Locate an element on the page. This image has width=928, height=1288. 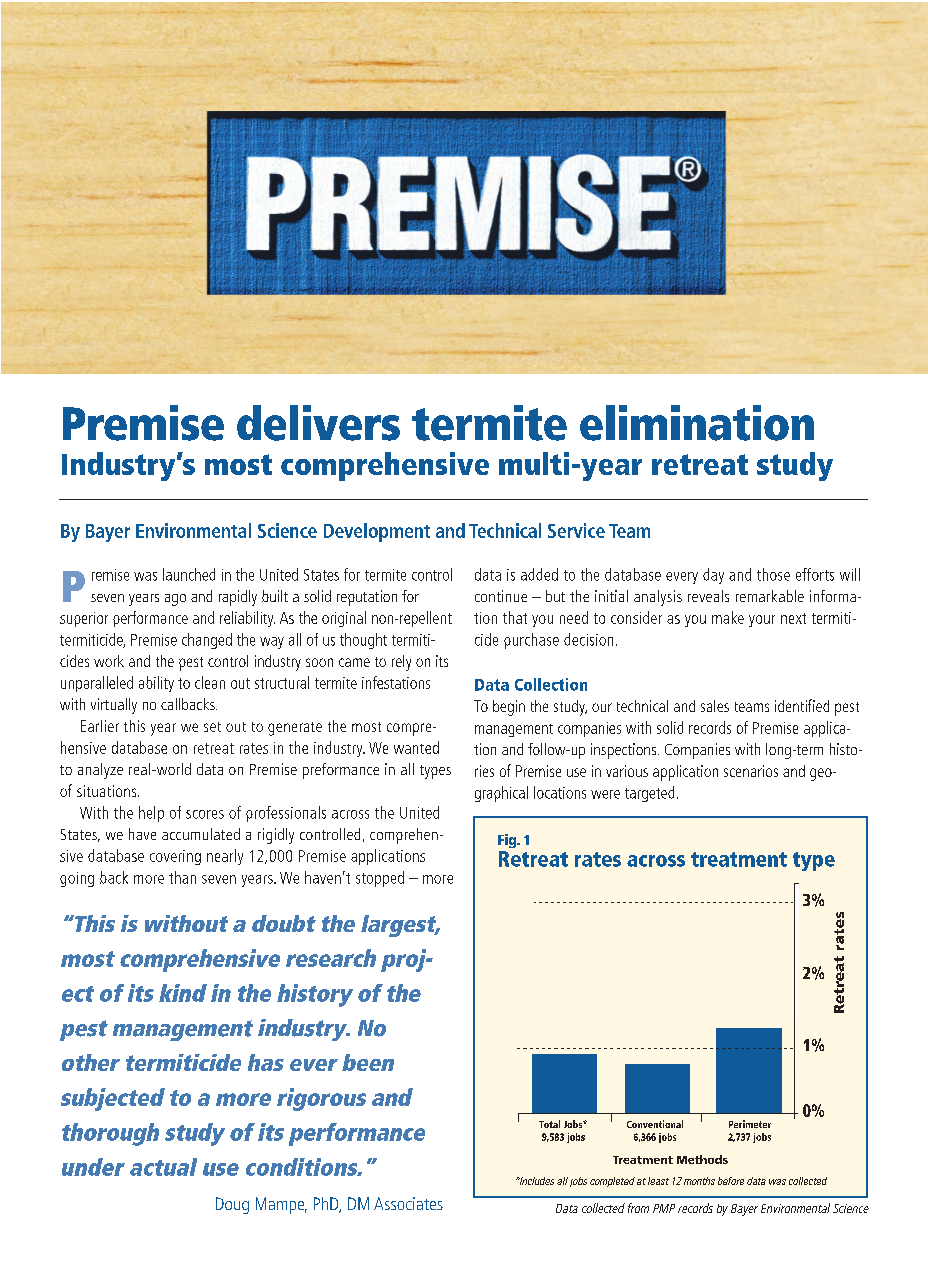
help is located at coordinates (151, 814).
